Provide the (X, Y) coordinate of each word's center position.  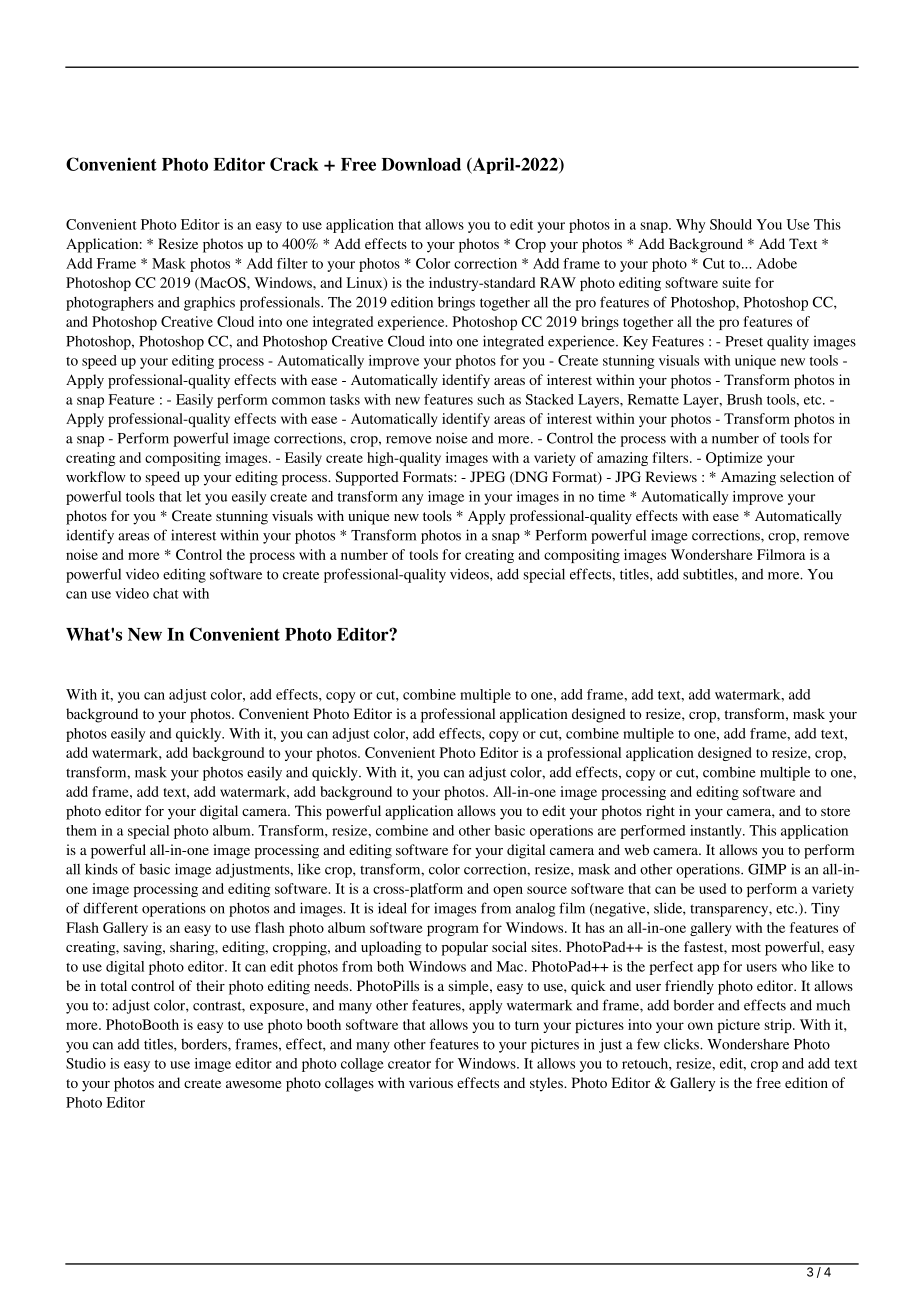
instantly (717, 832)
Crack (294, 164)
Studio (86, 1063)
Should (731, 224)
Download (421, 164)
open (508, 891)
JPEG (487, 477)
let (193, 496)
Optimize (734, 459)
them (81, 830)
